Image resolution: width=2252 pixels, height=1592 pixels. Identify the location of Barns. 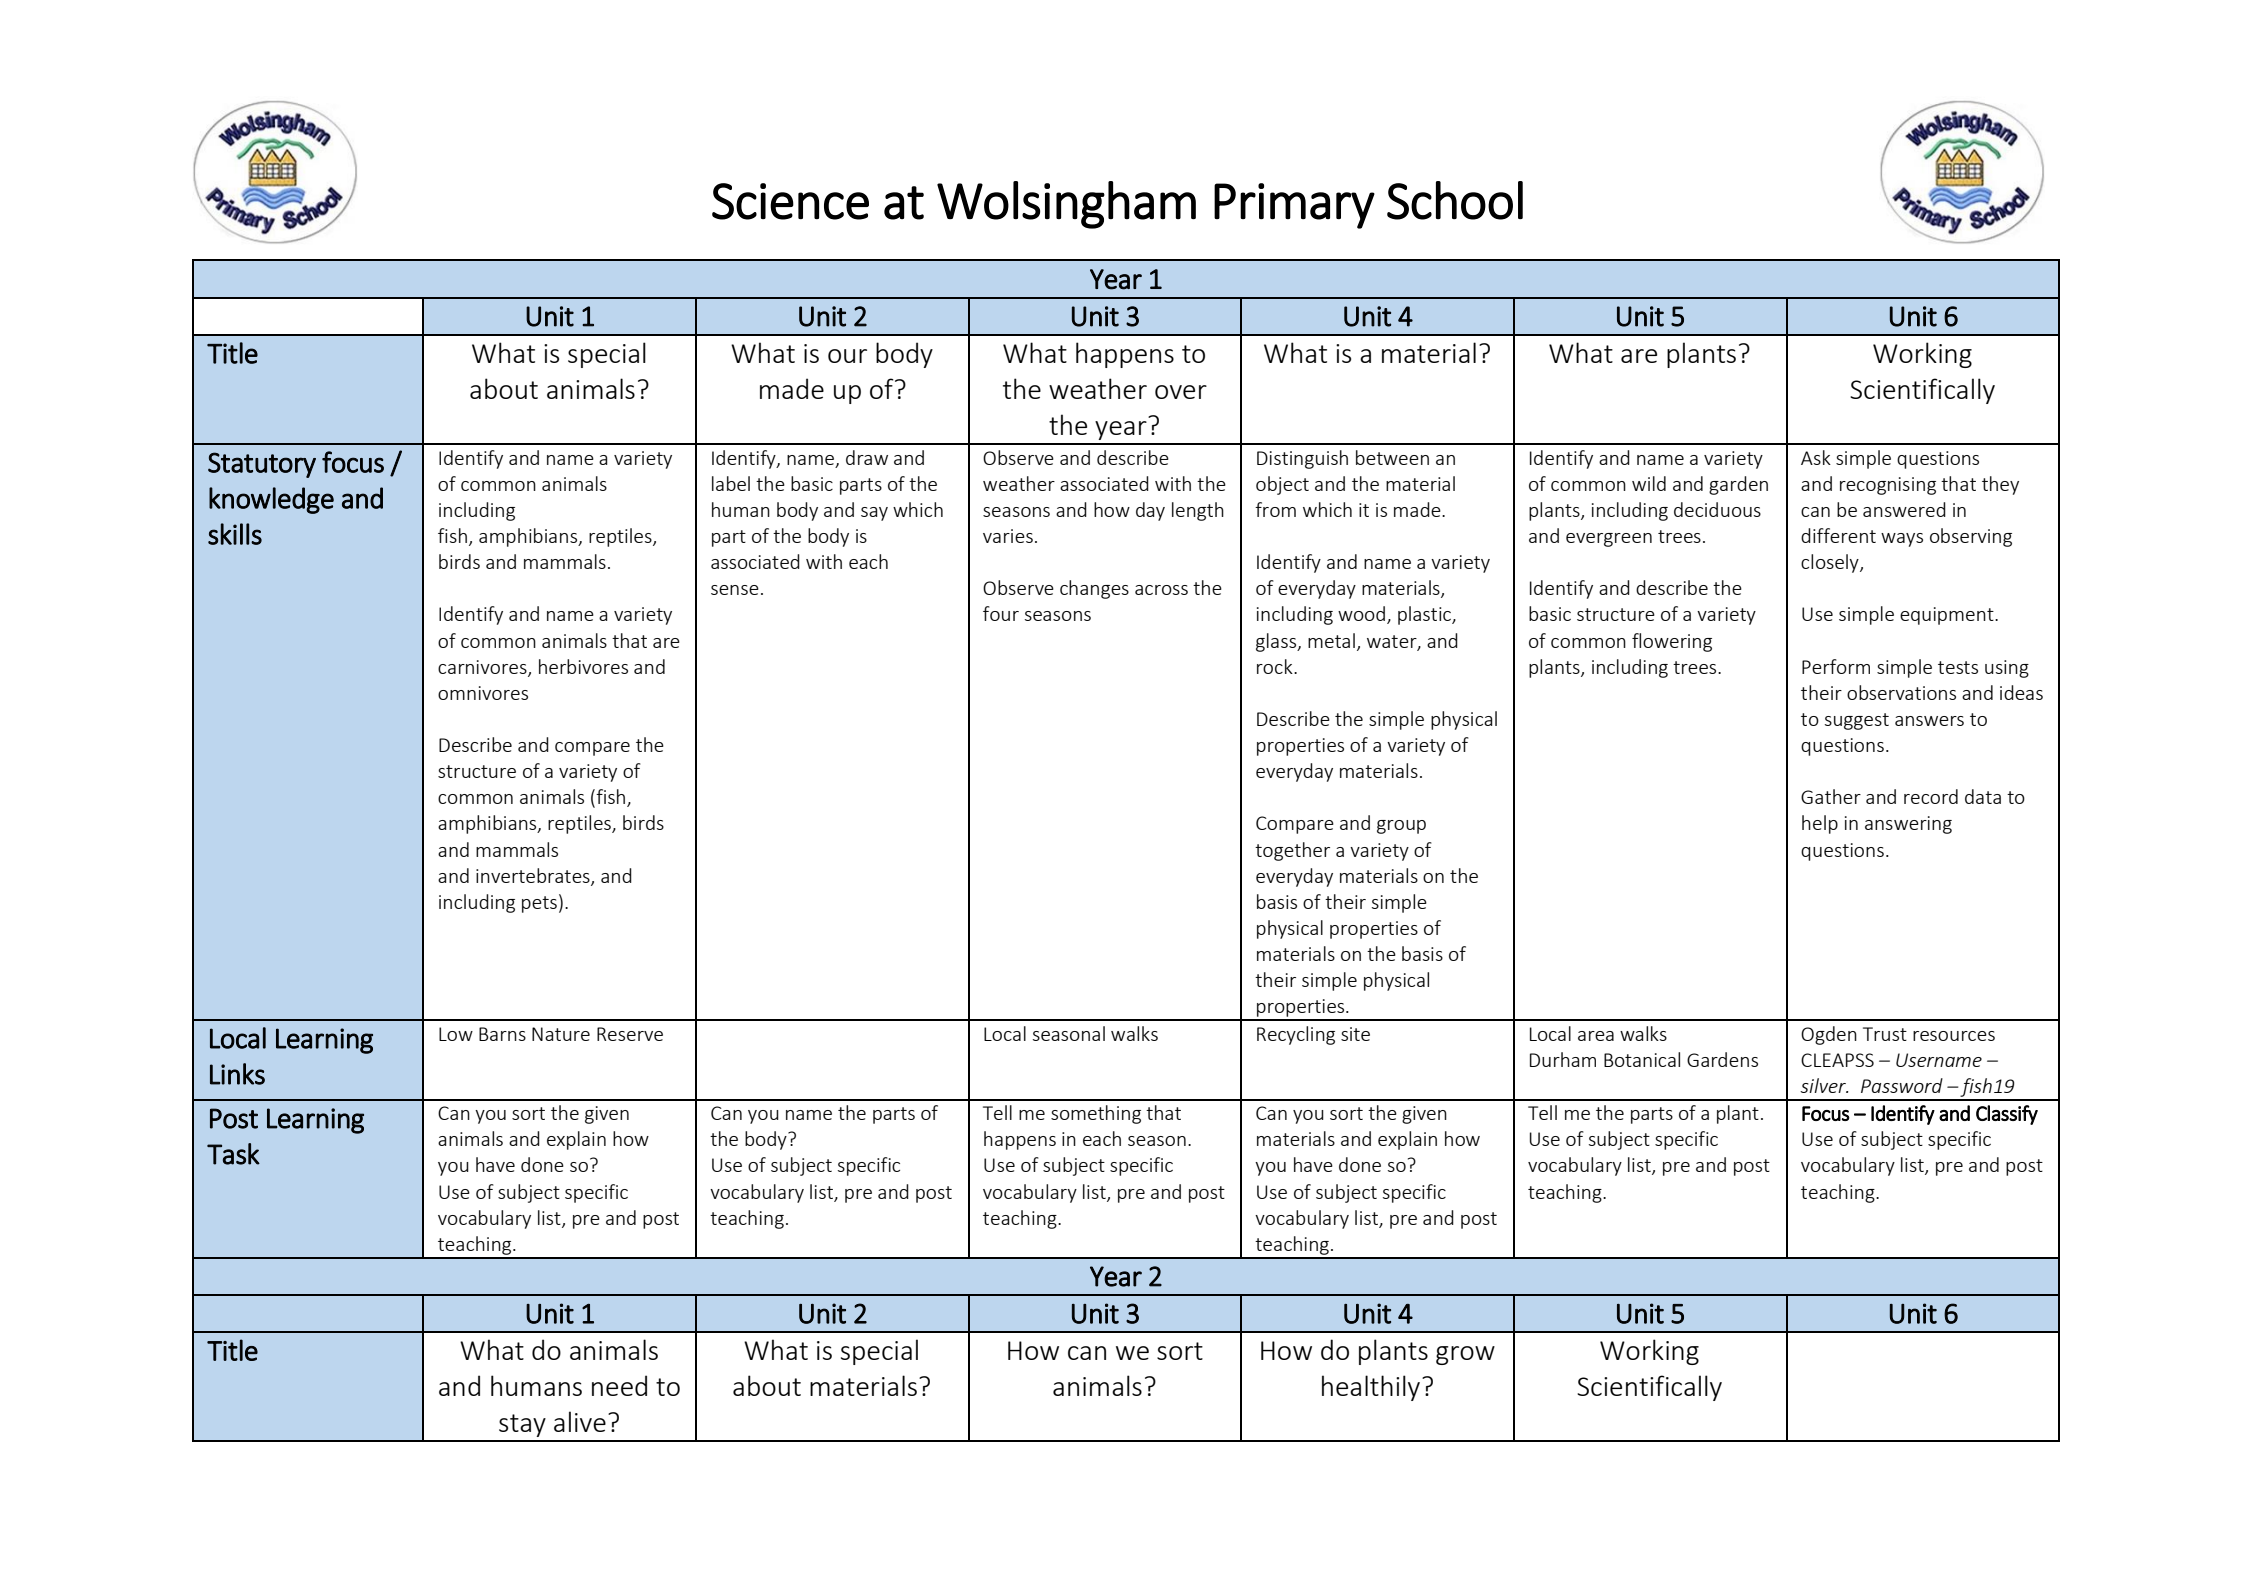
(502, 1034).
